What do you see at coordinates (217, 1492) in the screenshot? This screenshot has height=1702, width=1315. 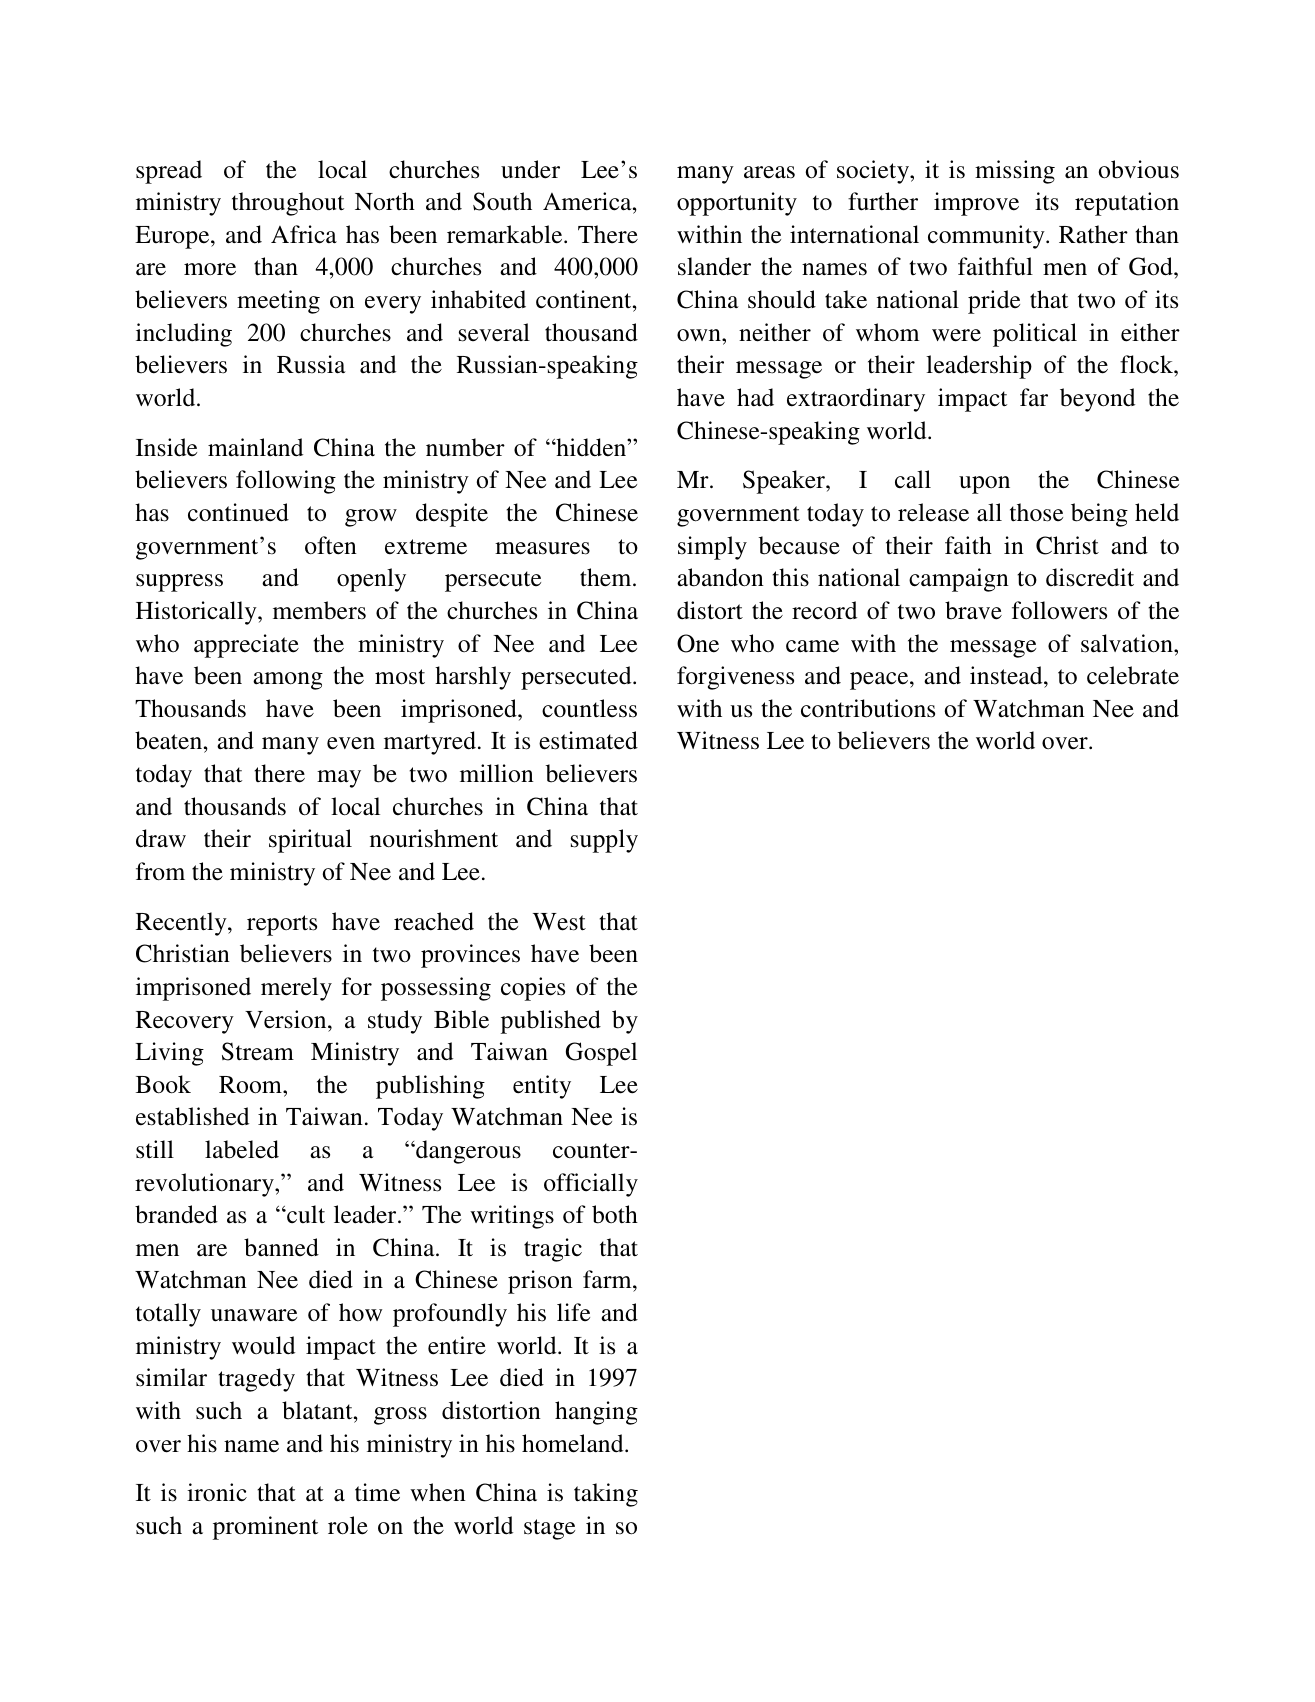 I see `ironic` at bounding box center [217, 1492].
